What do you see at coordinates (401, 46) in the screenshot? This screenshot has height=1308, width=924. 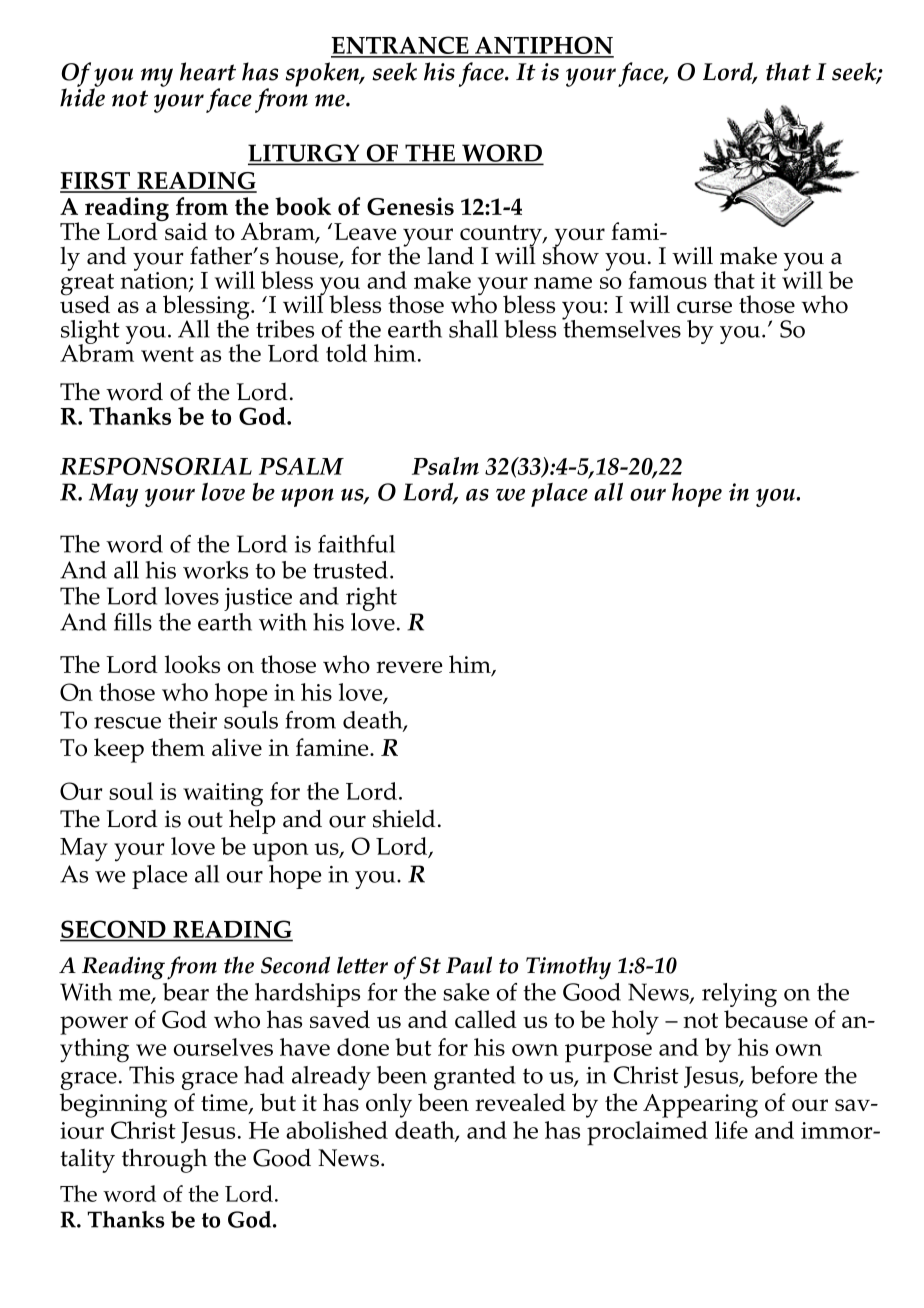 I see `ENTRANCE` at bounding box center [401, 46].
